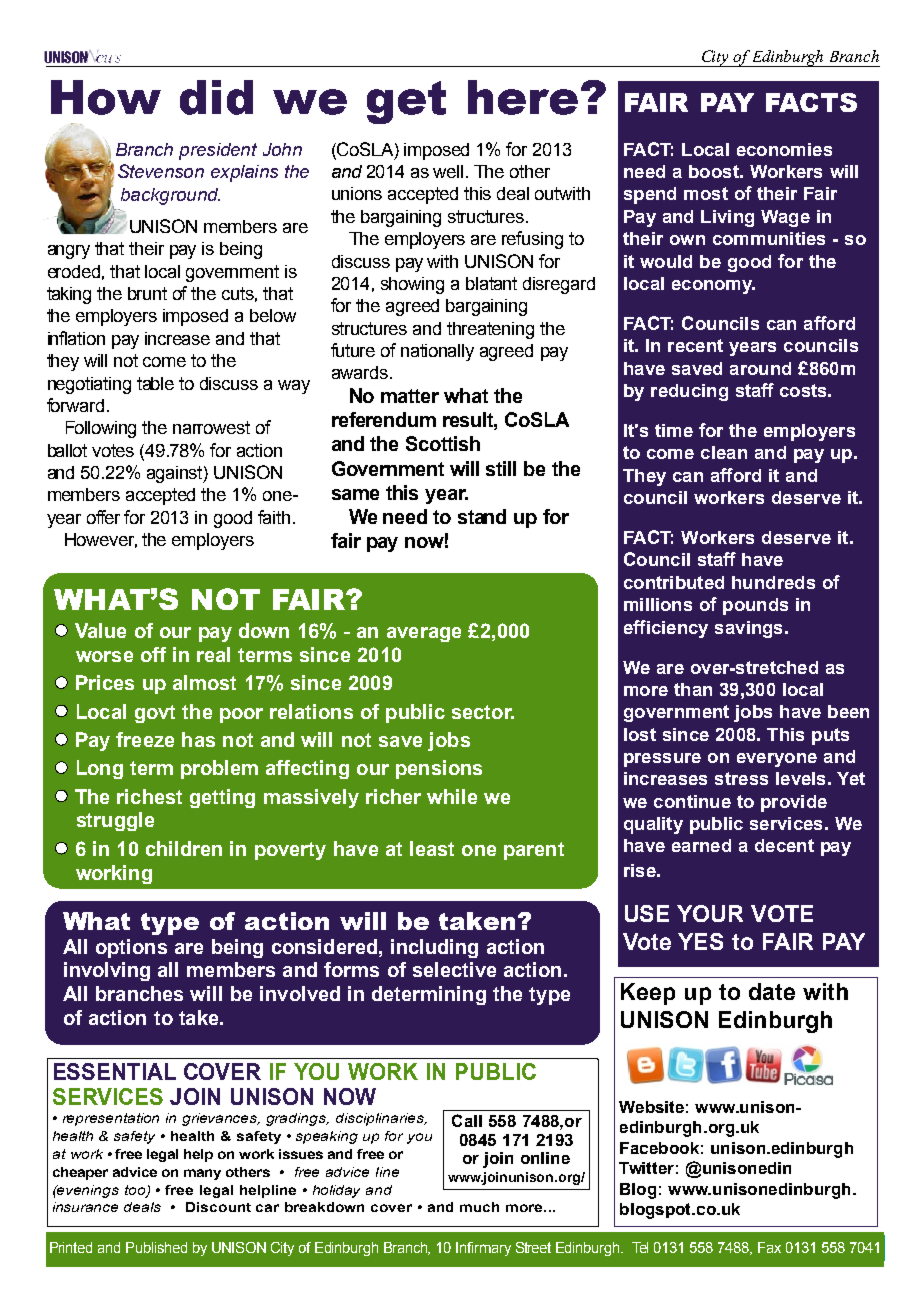  Describe the element at coordinates (434, 948) in the image. I see `including` at that location.
